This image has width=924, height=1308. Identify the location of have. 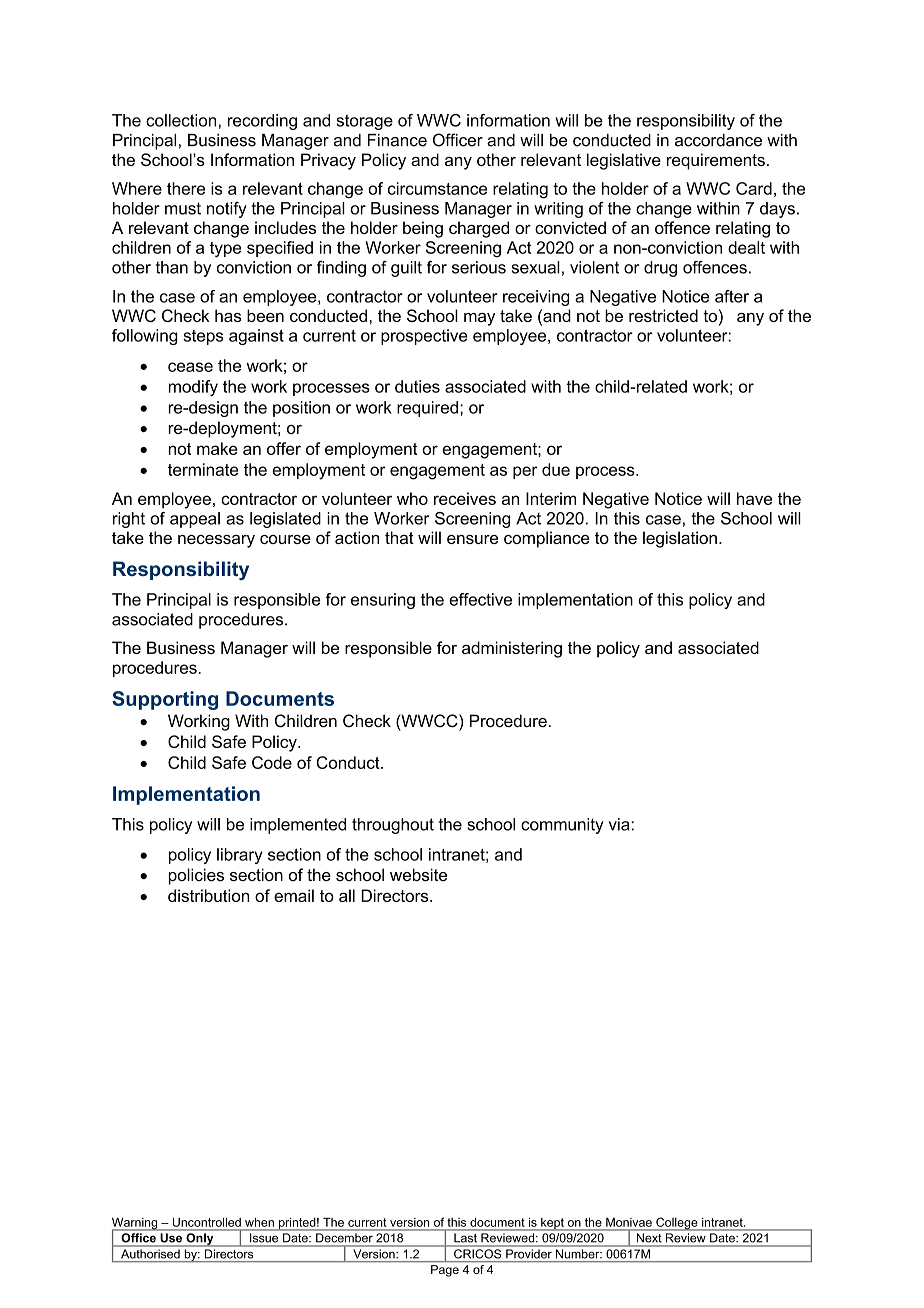
(754, 498).
